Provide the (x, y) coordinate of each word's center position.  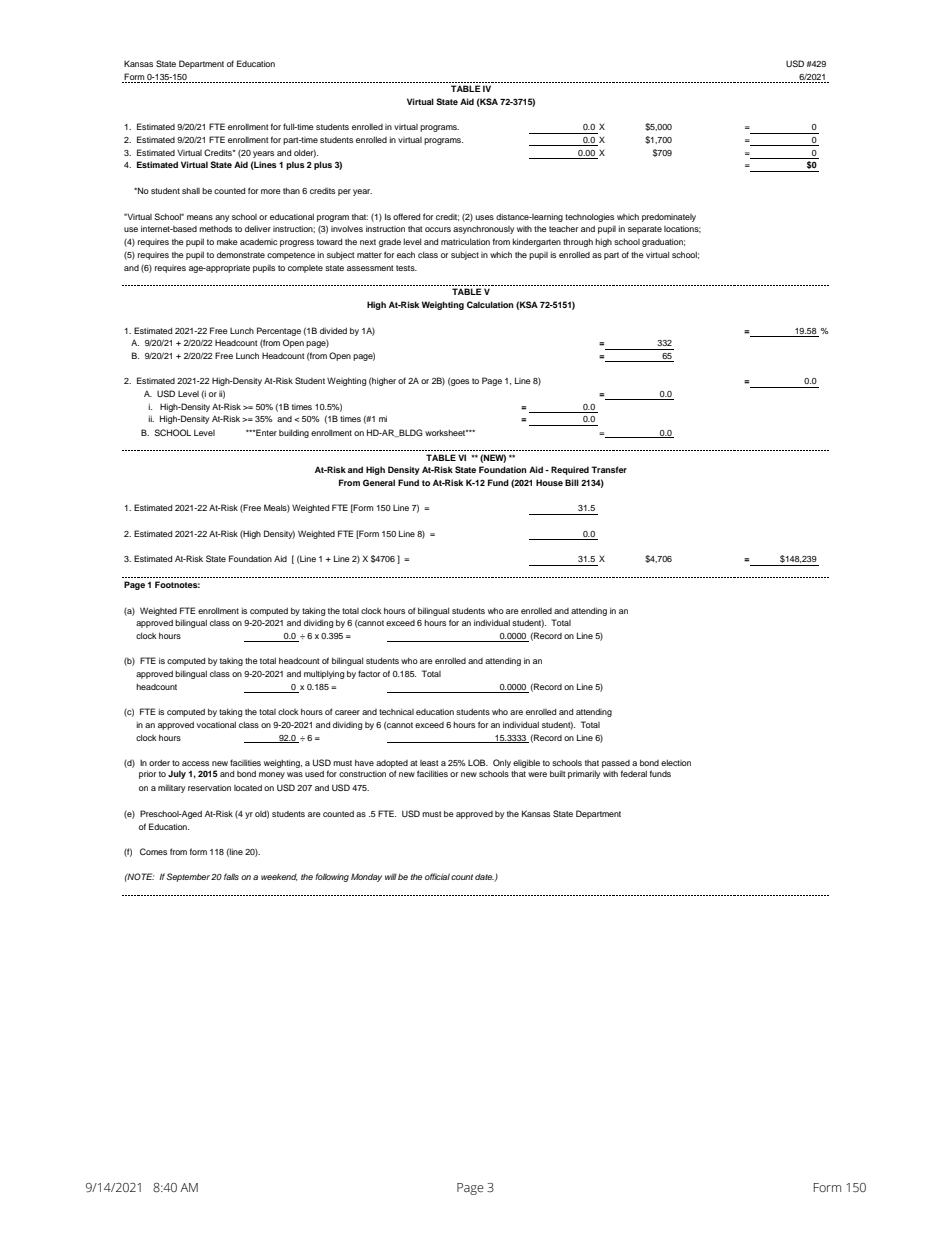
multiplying (324, 674)
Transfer (609, 469)
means (200, 217)
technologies (589, 217)
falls (231, 876)
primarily (584, 774)
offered (406, 216)
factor (369, 673)
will (391, 876)
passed (616, 764)
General (379, 482)
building (294, 433)
